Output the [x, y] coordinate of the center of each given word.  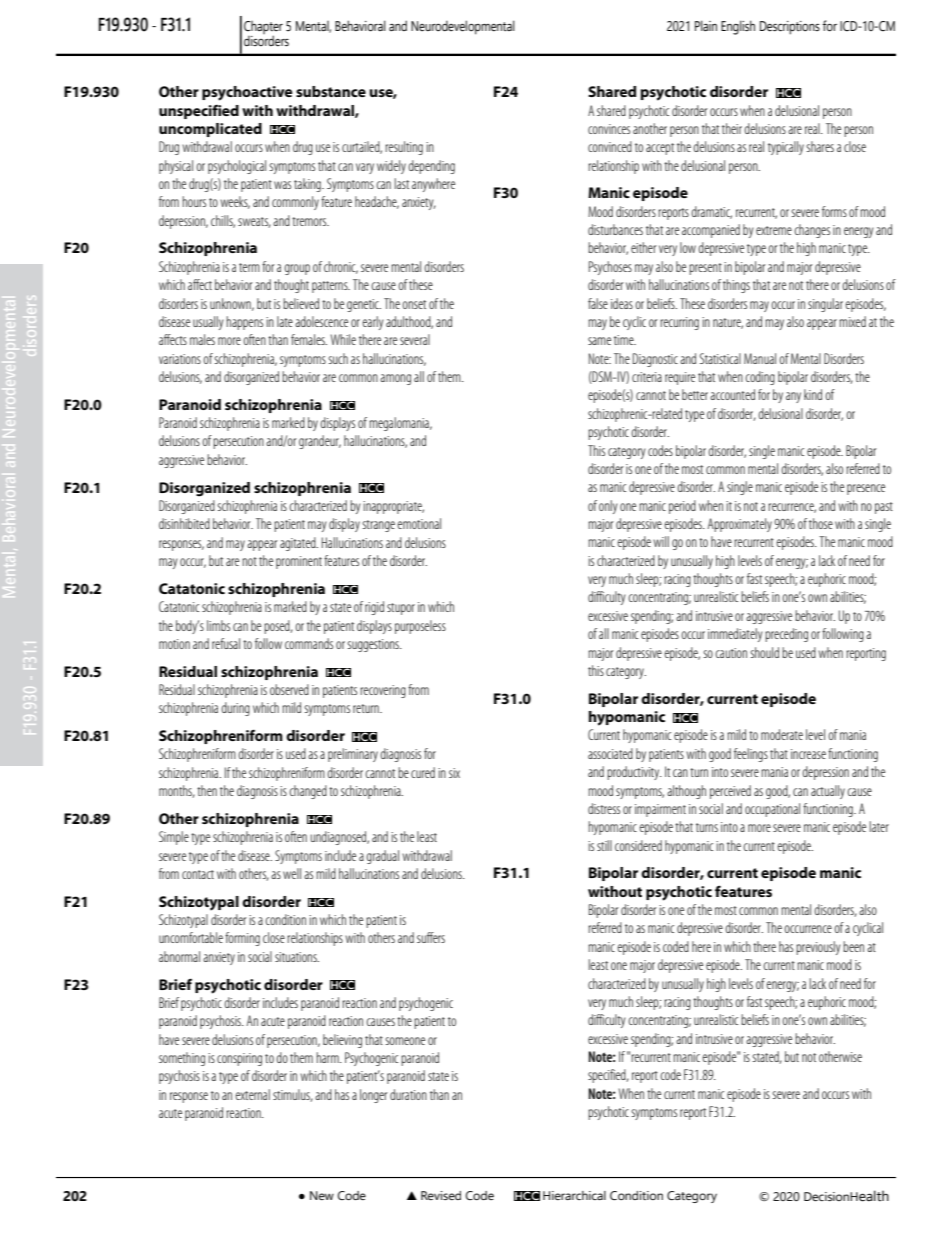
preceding [786, 635]
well [292, 873]
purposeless [420, 627]
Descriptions [790, 28]
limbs [218, 625]
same [599, 341]
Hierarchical [574, 1195]
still [604, 845]
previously [818, 948]
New [322, 1195]
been [853, 946]
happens [244, 323]
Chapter [263, 28]
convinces [609, 129]
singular [825, 305]
